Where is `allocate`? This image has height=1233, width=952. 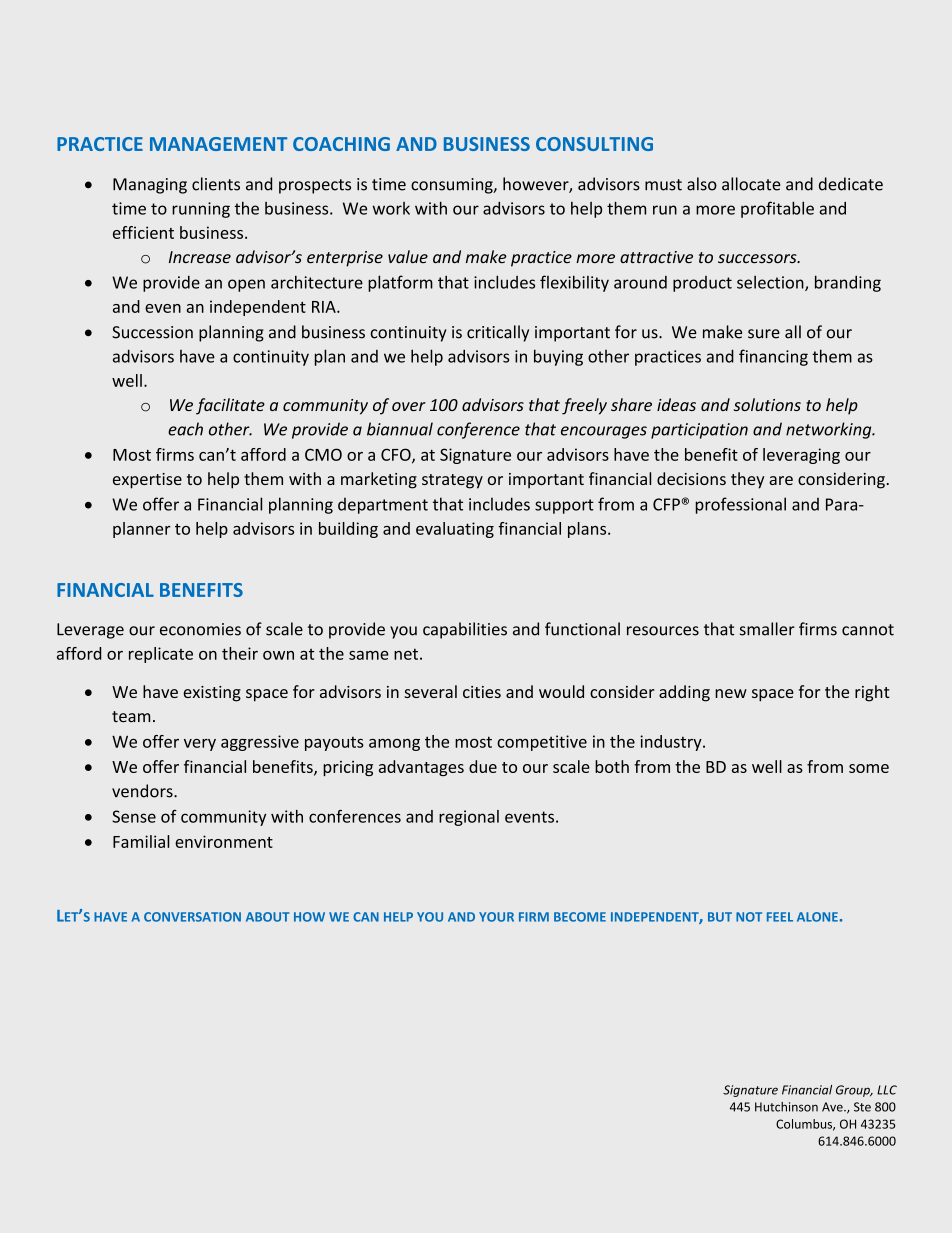
allocate is located at coordinates (751, 184).
